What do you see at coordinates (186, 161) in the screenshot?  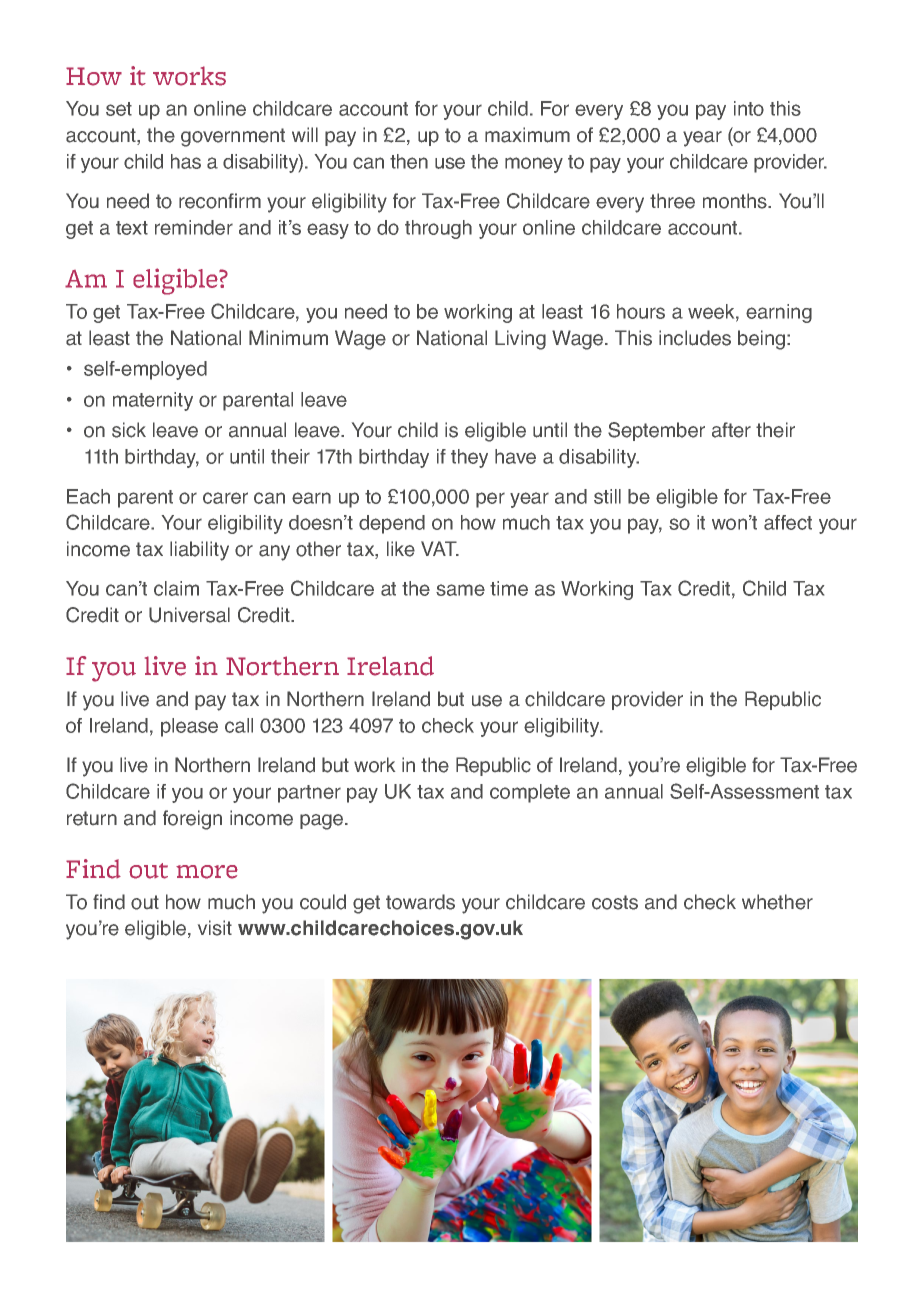 I see `has` at bounding box center [186, 161].
